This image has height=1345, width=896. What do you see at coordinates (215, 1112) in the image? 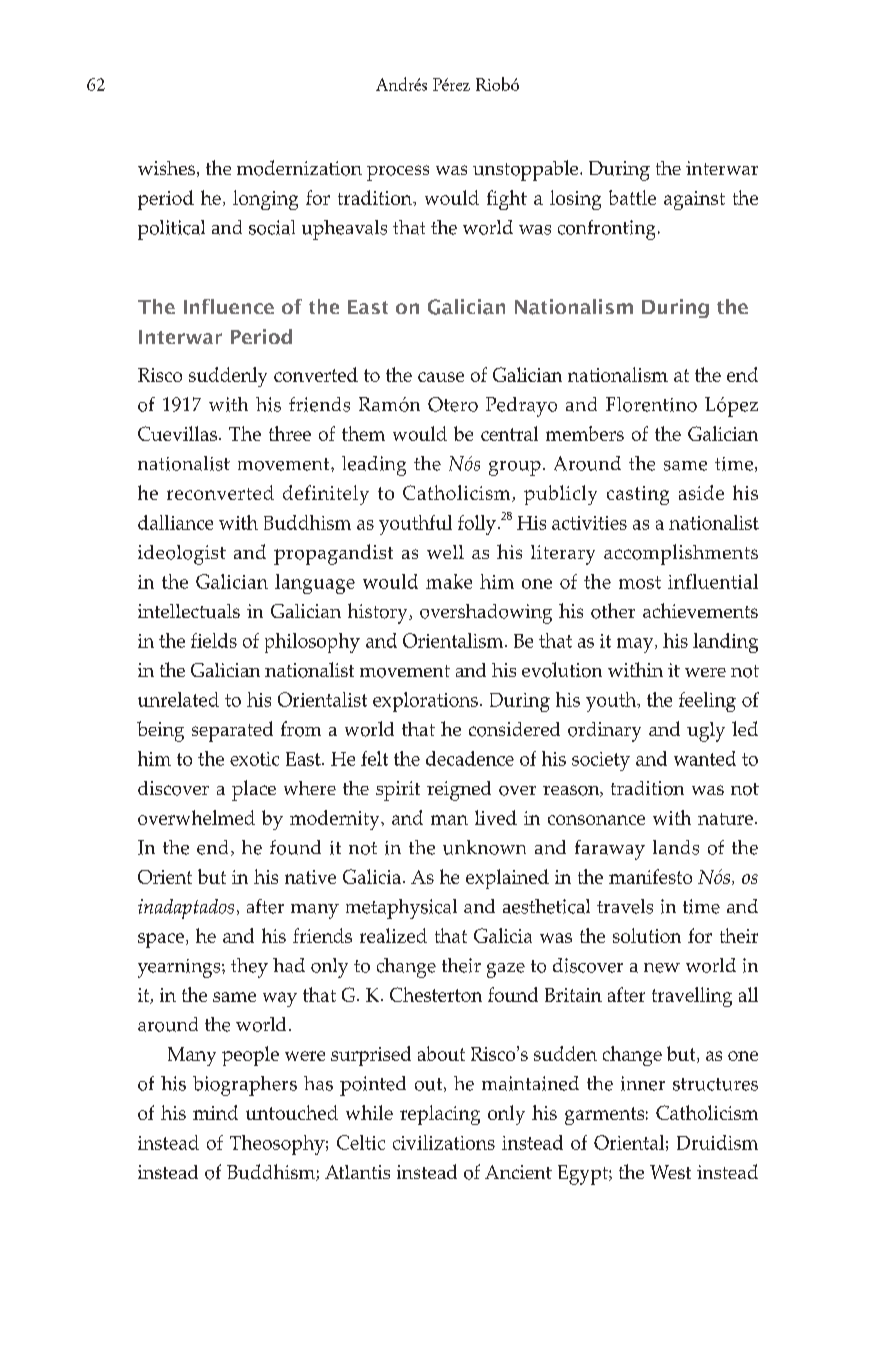
I see `mind` at bounding box center [215, 1112].
